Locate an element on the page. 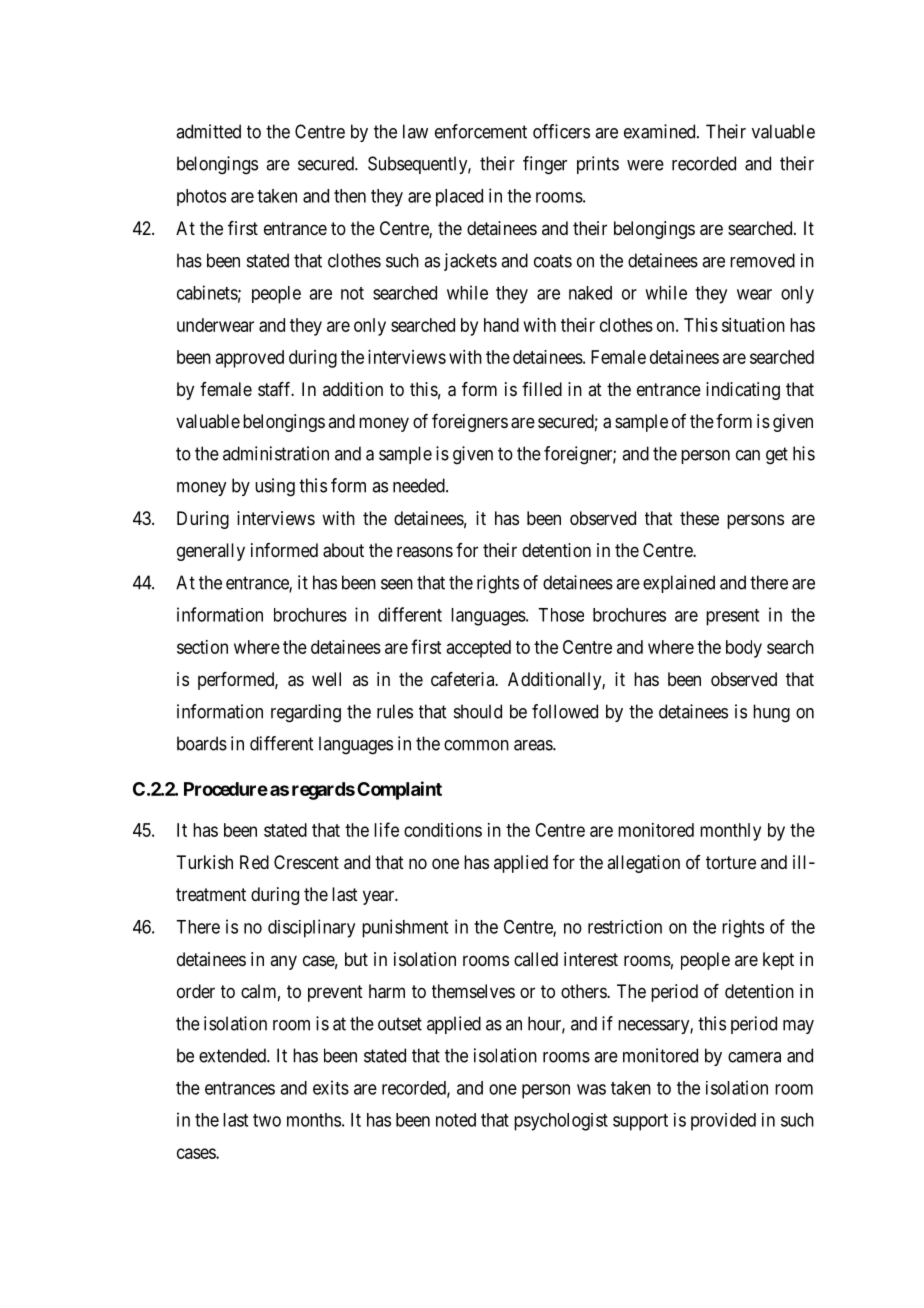 This image has height=1308, width=924. common is located at coordinates (476, 745).
